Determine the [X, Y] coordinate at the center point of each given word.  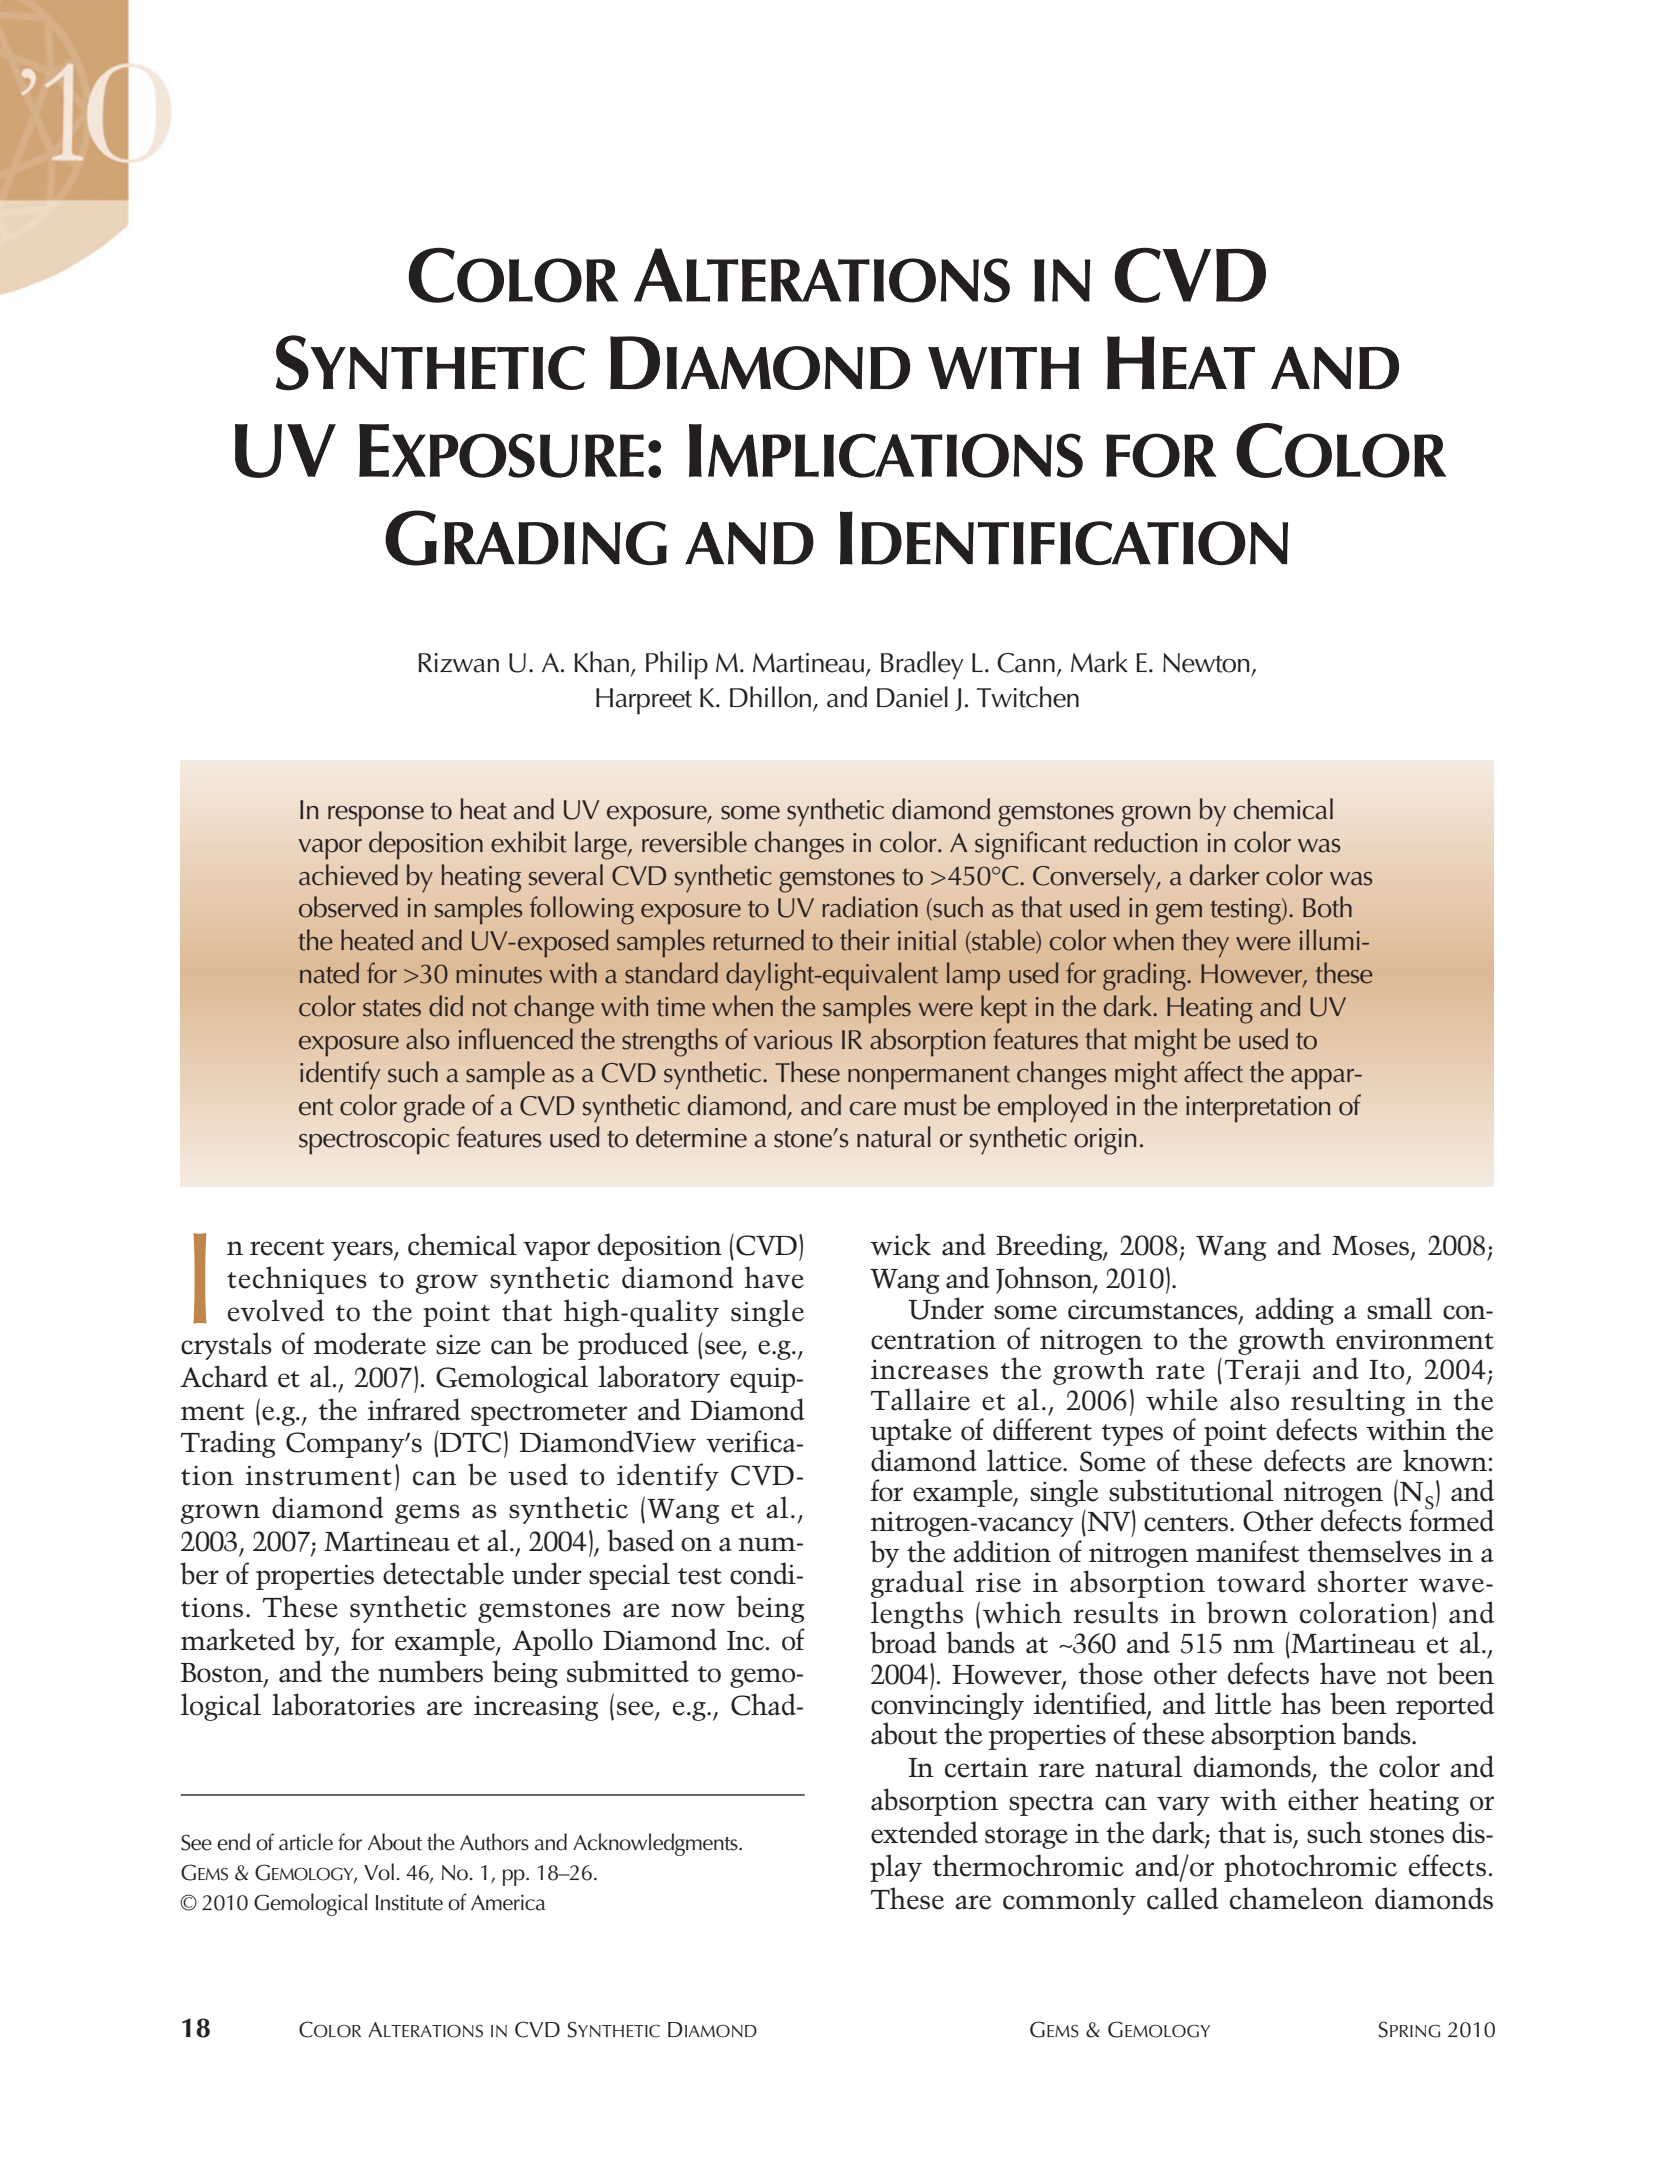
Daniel [912, 697]
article [306, 1842]
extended [924, 1832]
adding [1294, 1311]
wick [900, 1244]
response [376, 816]
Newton [1206, 663]
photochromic [1310, 1868]
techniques [297, 1280]
